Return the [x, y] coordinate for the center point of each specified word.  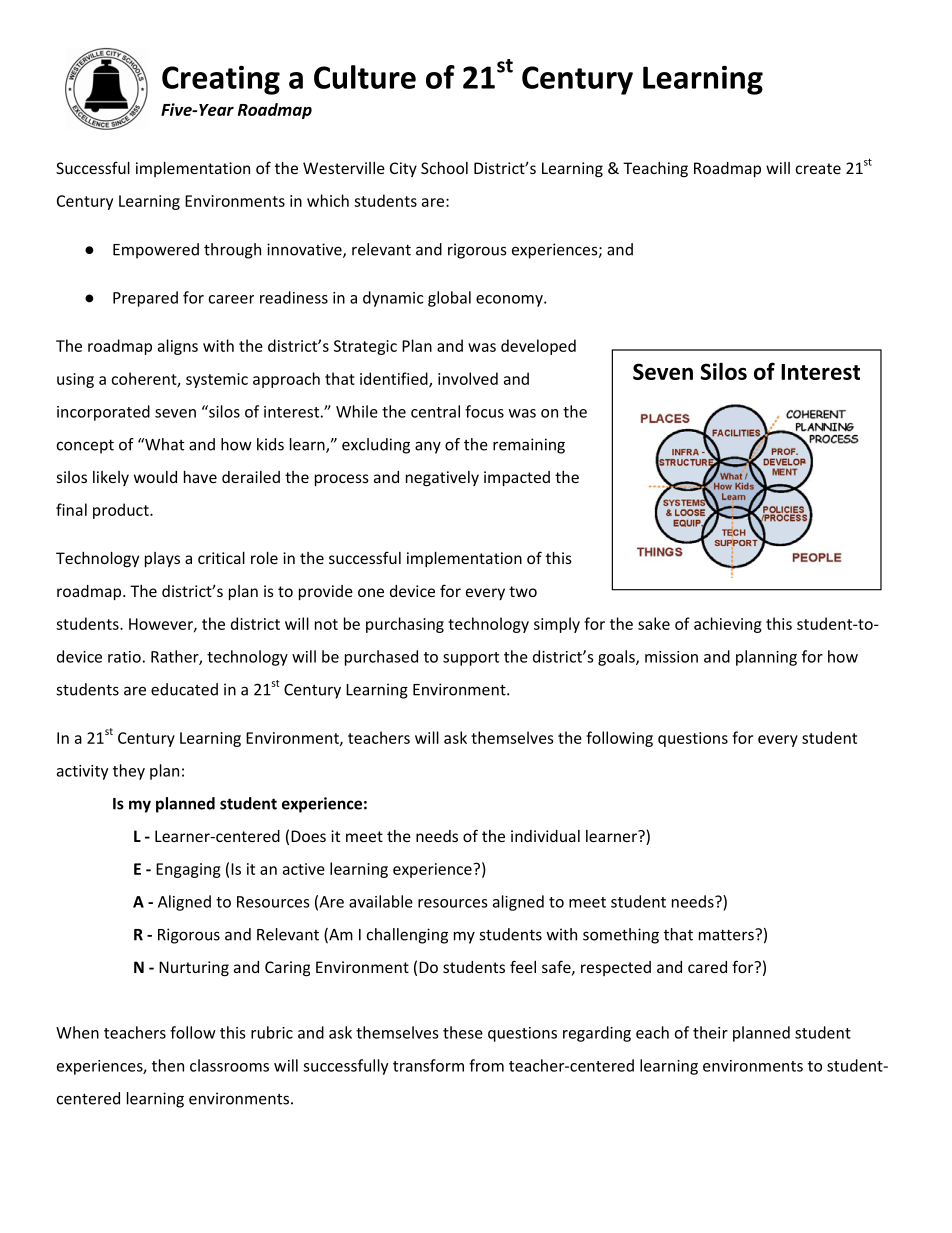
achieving [728, 625]
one [371, 592]
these [463, 1032]
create [818, 168]
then [168, 1065]
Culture [365, 77]
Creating [221, 80]
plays [162, 559]
